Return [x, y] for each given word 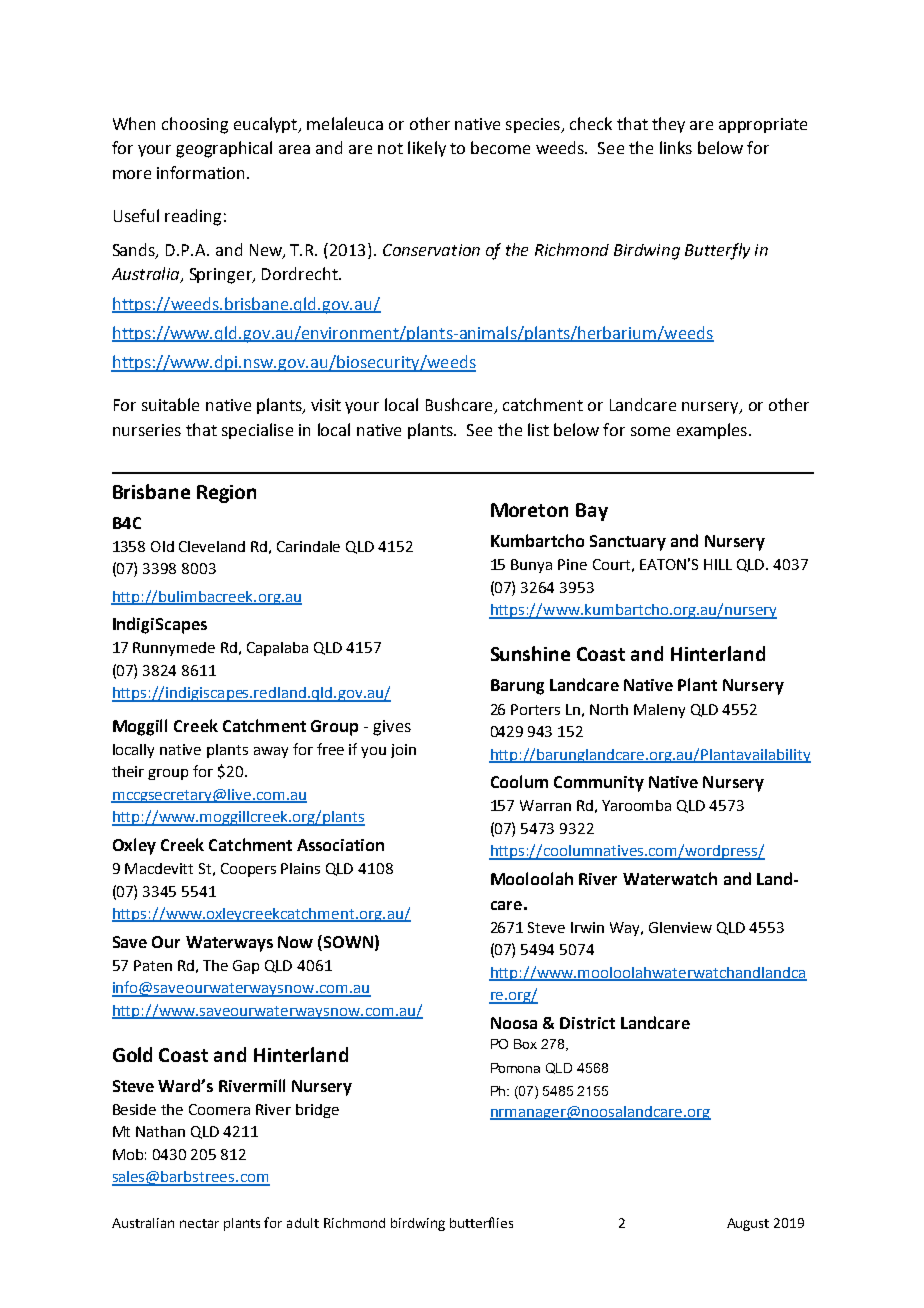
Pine [572, 564]
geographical [224, 149]
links [676, 147]
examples [712, 431]
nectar [199, 1223]
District [587, 1023]
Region [226, 494]
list [538, 429]
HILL [718, 564]
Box [525, 1044]
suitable [170, 404]
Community [599, 784]
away [271, 752]
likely [427, 149]
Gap [246, 967]
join [403, 751]
